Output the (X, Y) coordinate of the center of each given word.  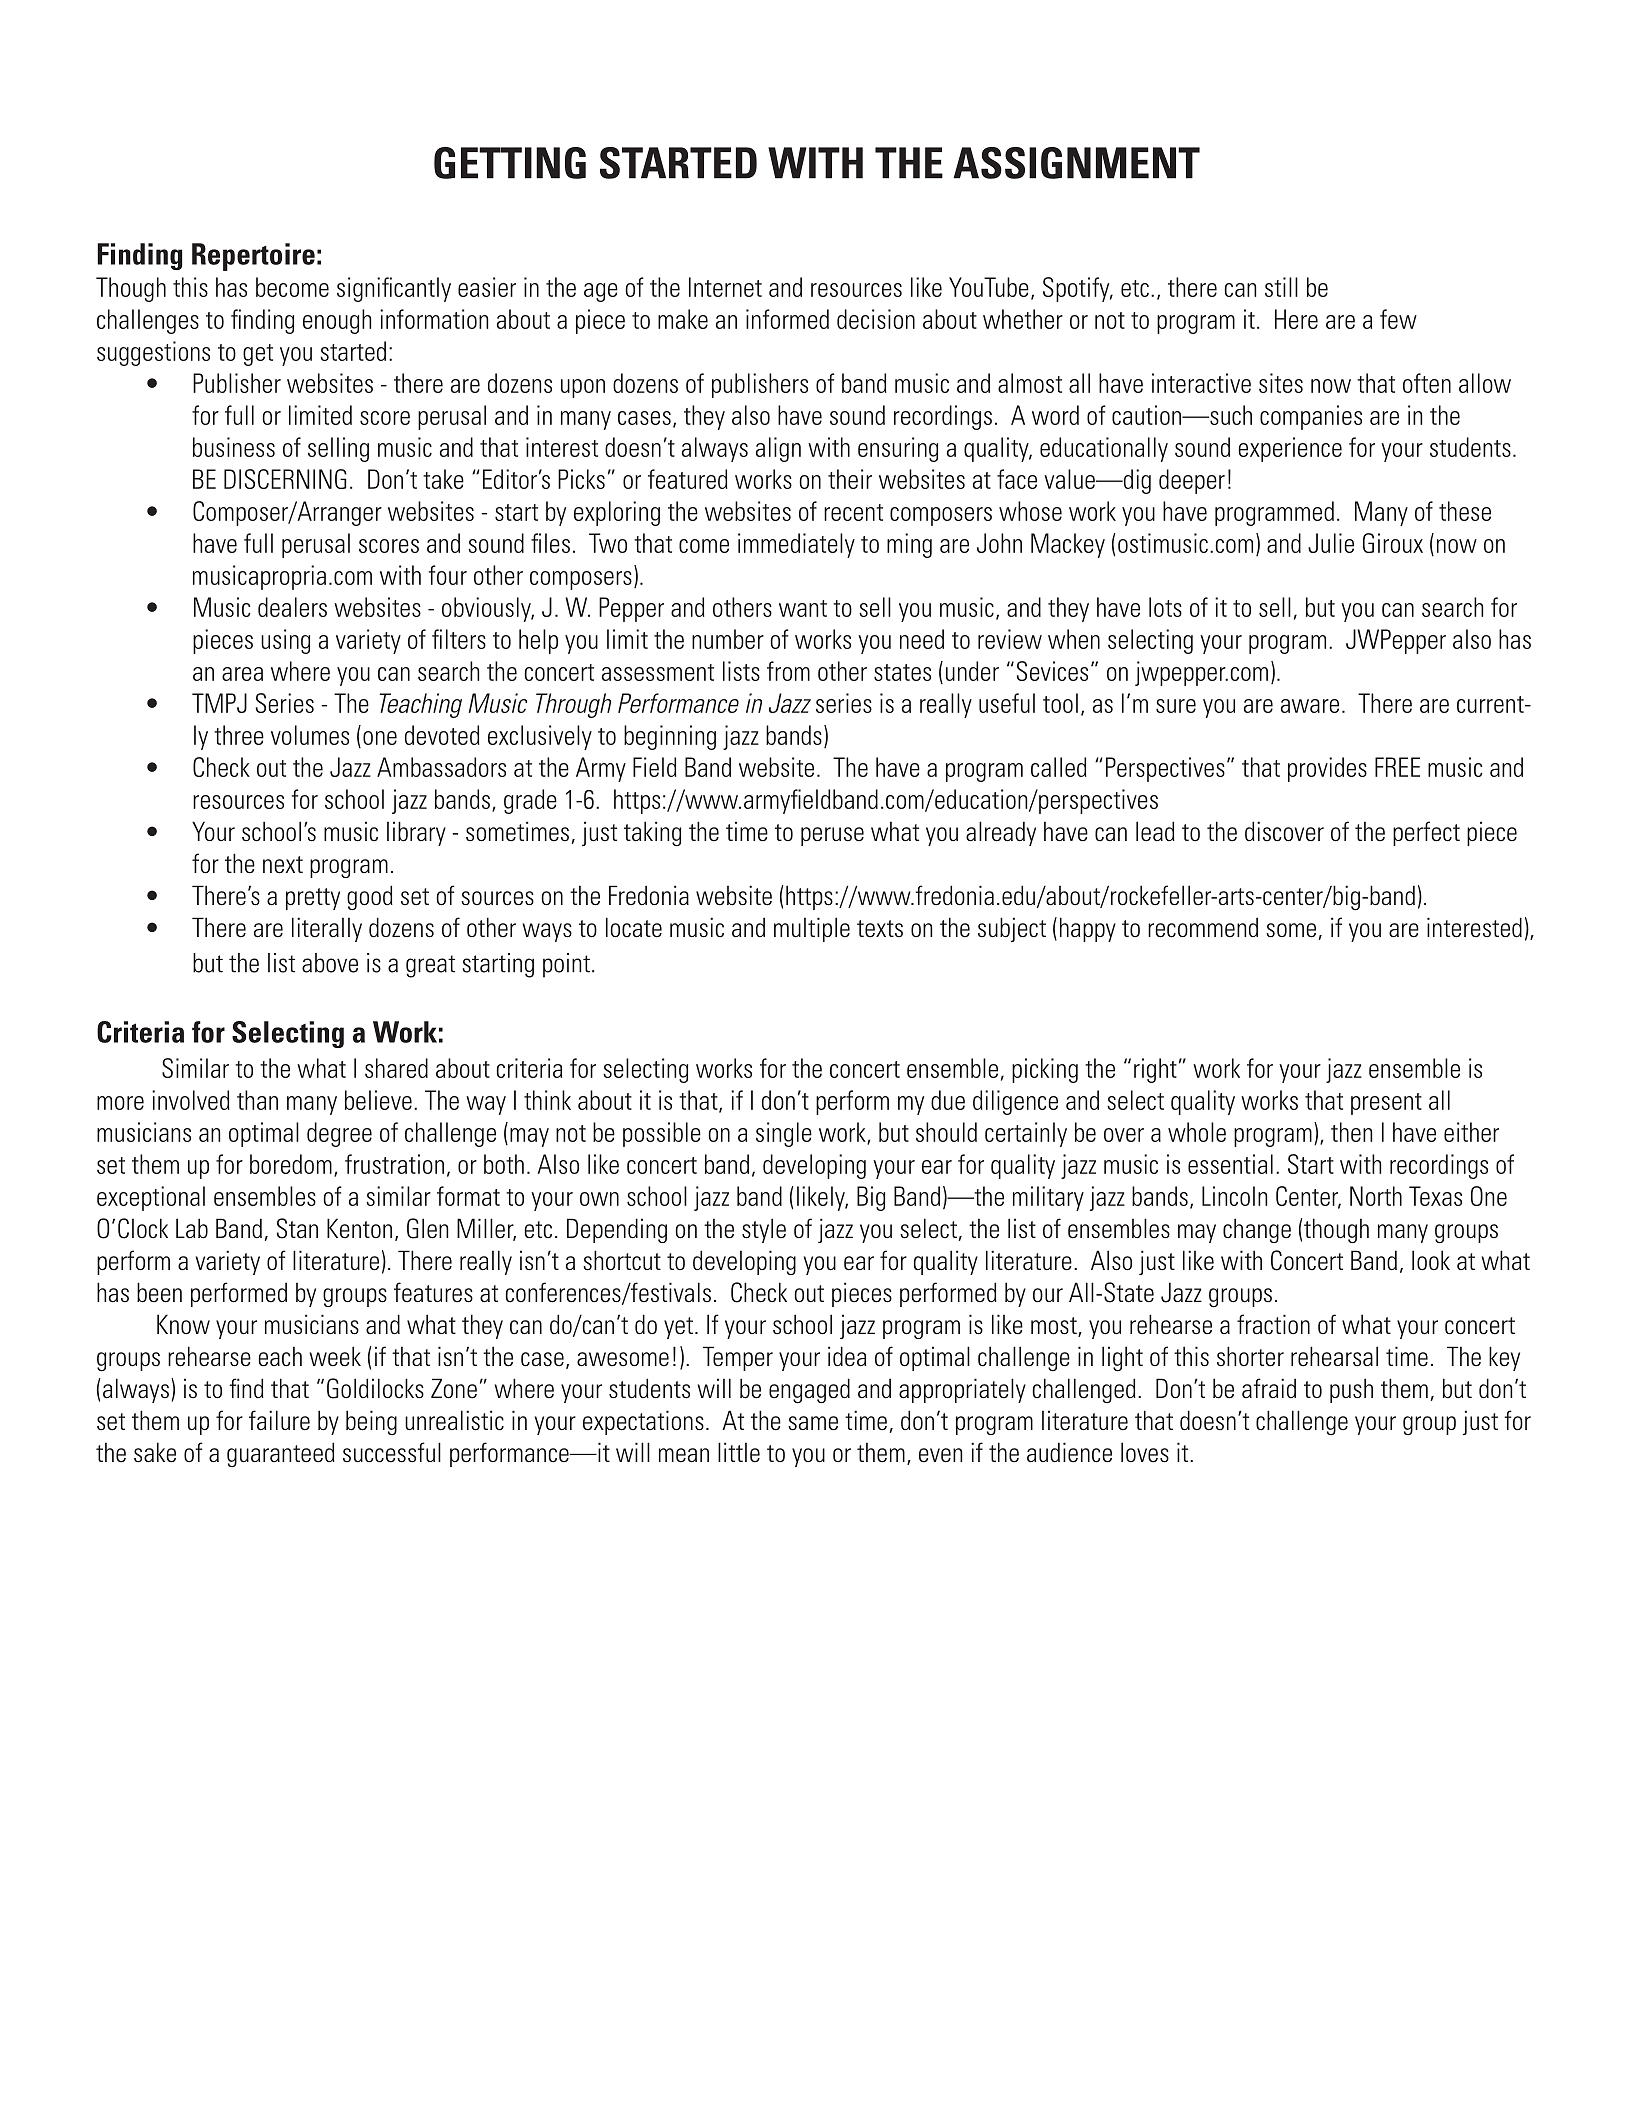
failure (279, 1420)
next (283, 865)
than (257, 1100)
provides (1327, 769)
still (1281, 287)
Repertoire (253, 257)
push (1351, 1390)
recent (853, 512)
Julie (1331, 543)
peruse (832, 836)
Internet (725, 287)
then (1351, 1132)
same (813, 1423)
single (784, 1134)
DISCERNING (285, 479)
